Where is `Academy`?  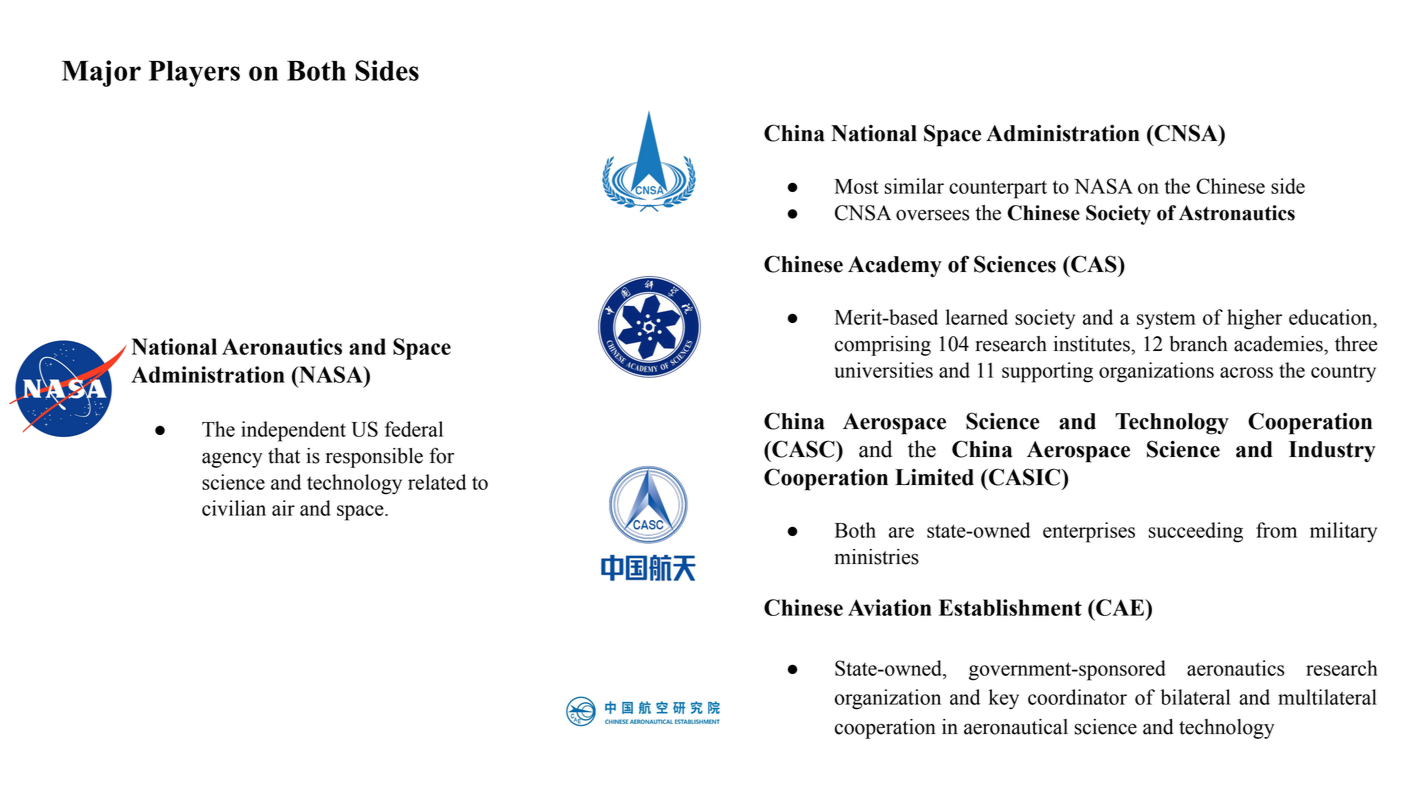 Academy is located at coordinates (895, 266).
